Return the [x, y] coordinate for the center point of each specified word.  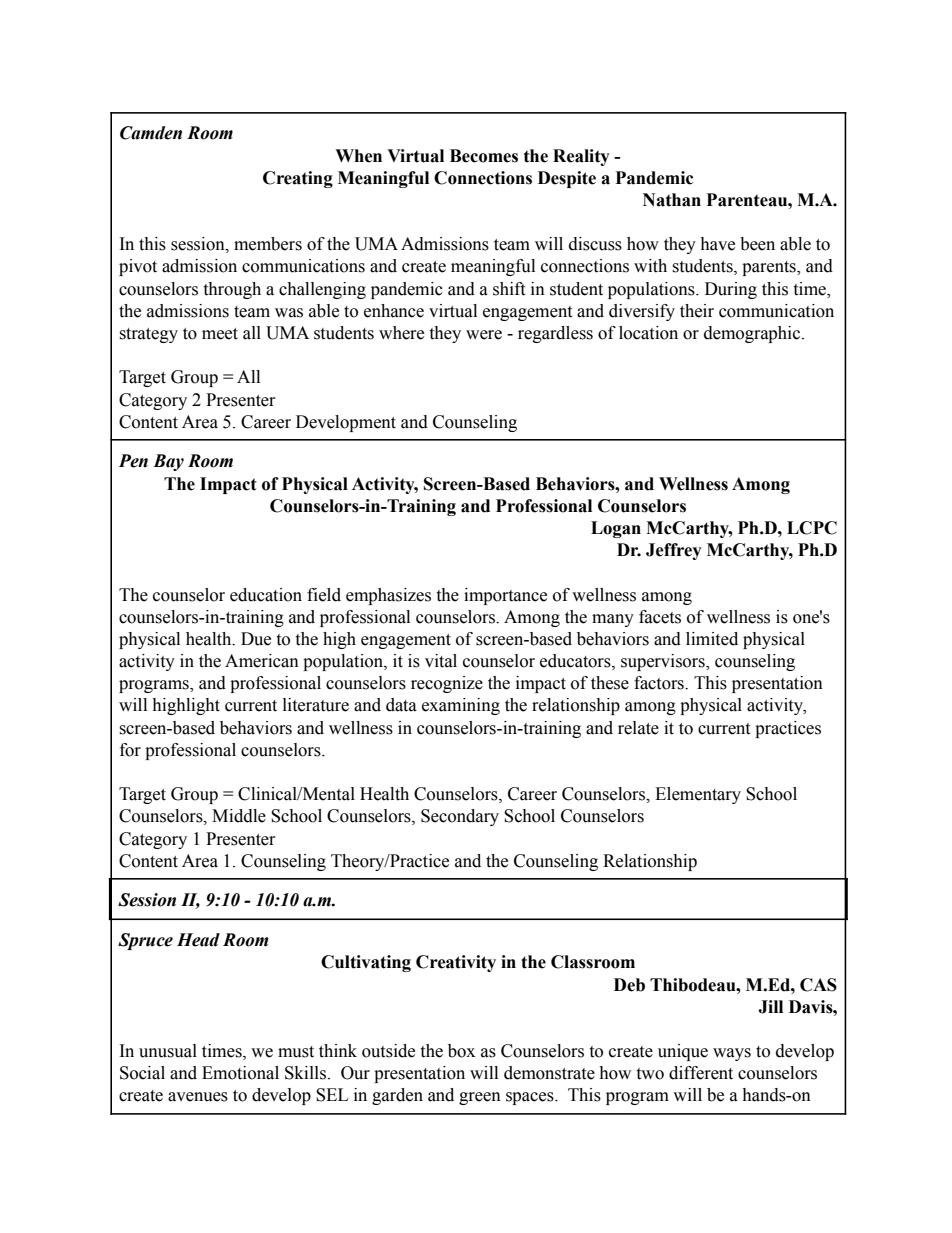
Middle [239, 816]
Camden [151, 133]
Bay [168, 462]
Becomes [484, 156]
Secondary [460, 817]
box [461, 1051]
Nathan [672, 200]
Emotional [240, 1073]
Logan [616, 529]
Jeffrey [674, 551]
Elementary [698, 795]
